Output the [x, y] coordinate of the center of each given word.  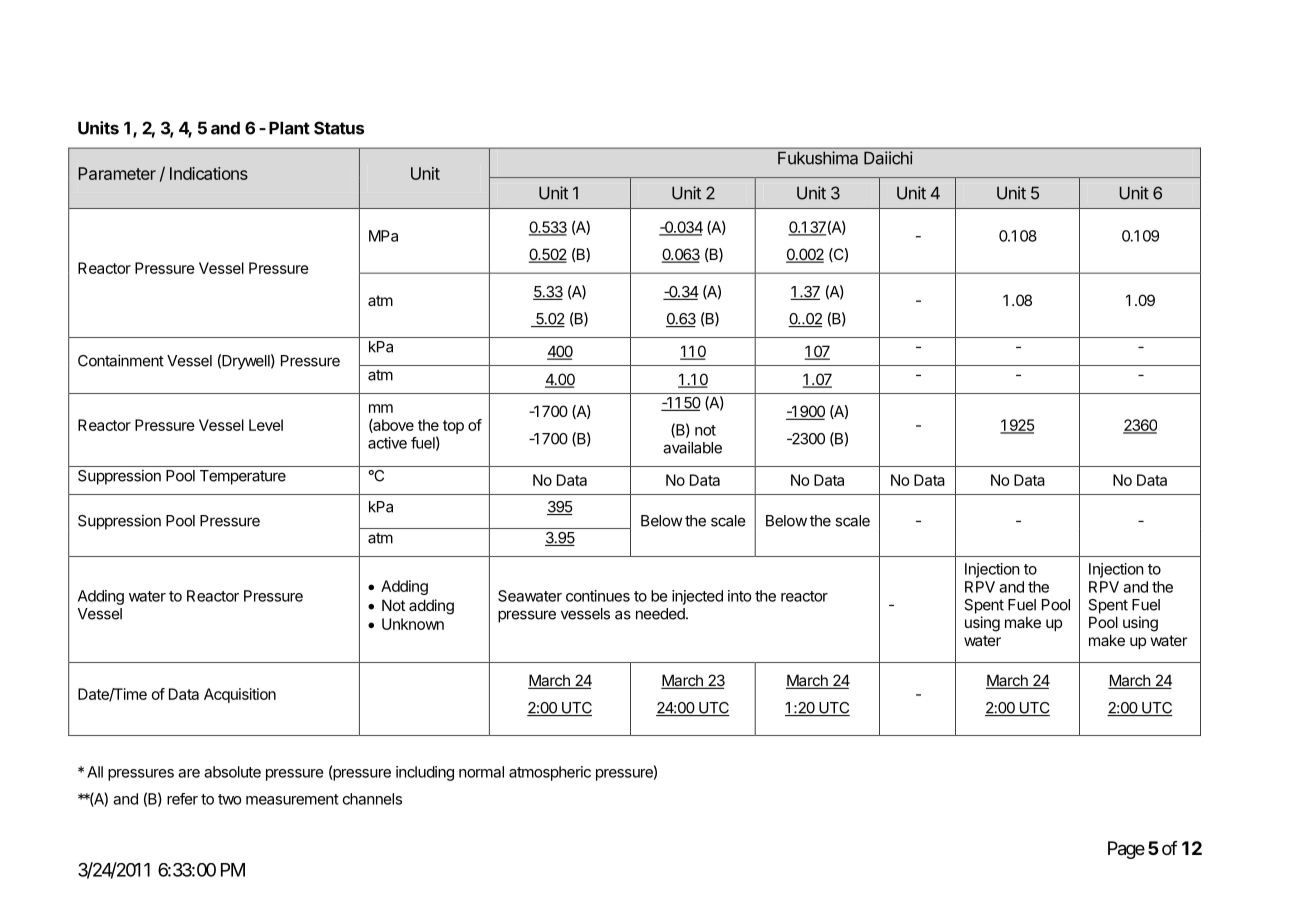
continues [598, 596]
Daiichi [888, 158]
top [453, 427]
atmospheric [550, 773]
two [229, 799]
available [692, 447]
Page [1126, 850]
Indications [209, 173]
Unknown [413, 624]
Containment [121, 360]
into [739, 596]
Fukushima [818, 158]
